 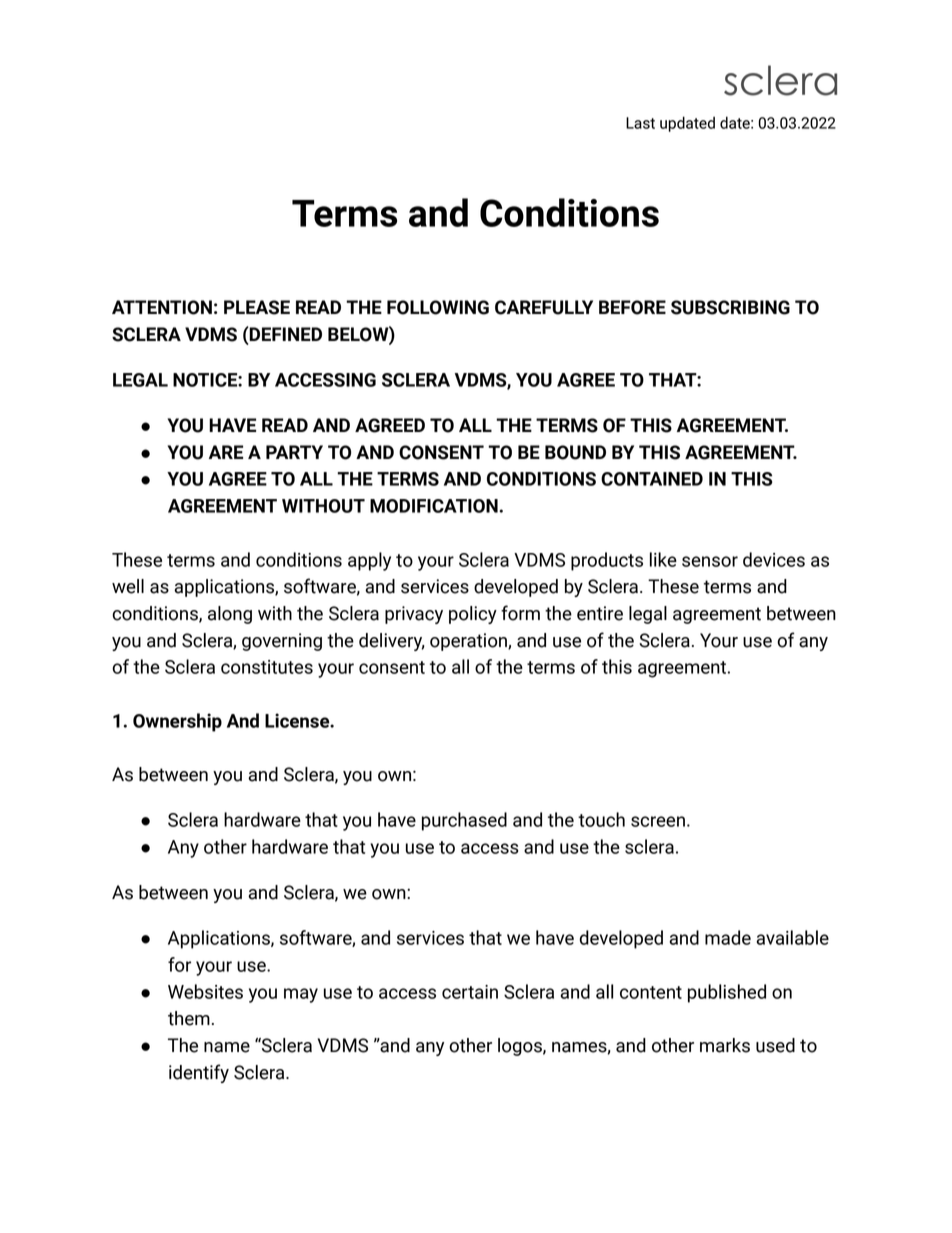 I want to click on BEFORE, so click(x=632, y=307).
